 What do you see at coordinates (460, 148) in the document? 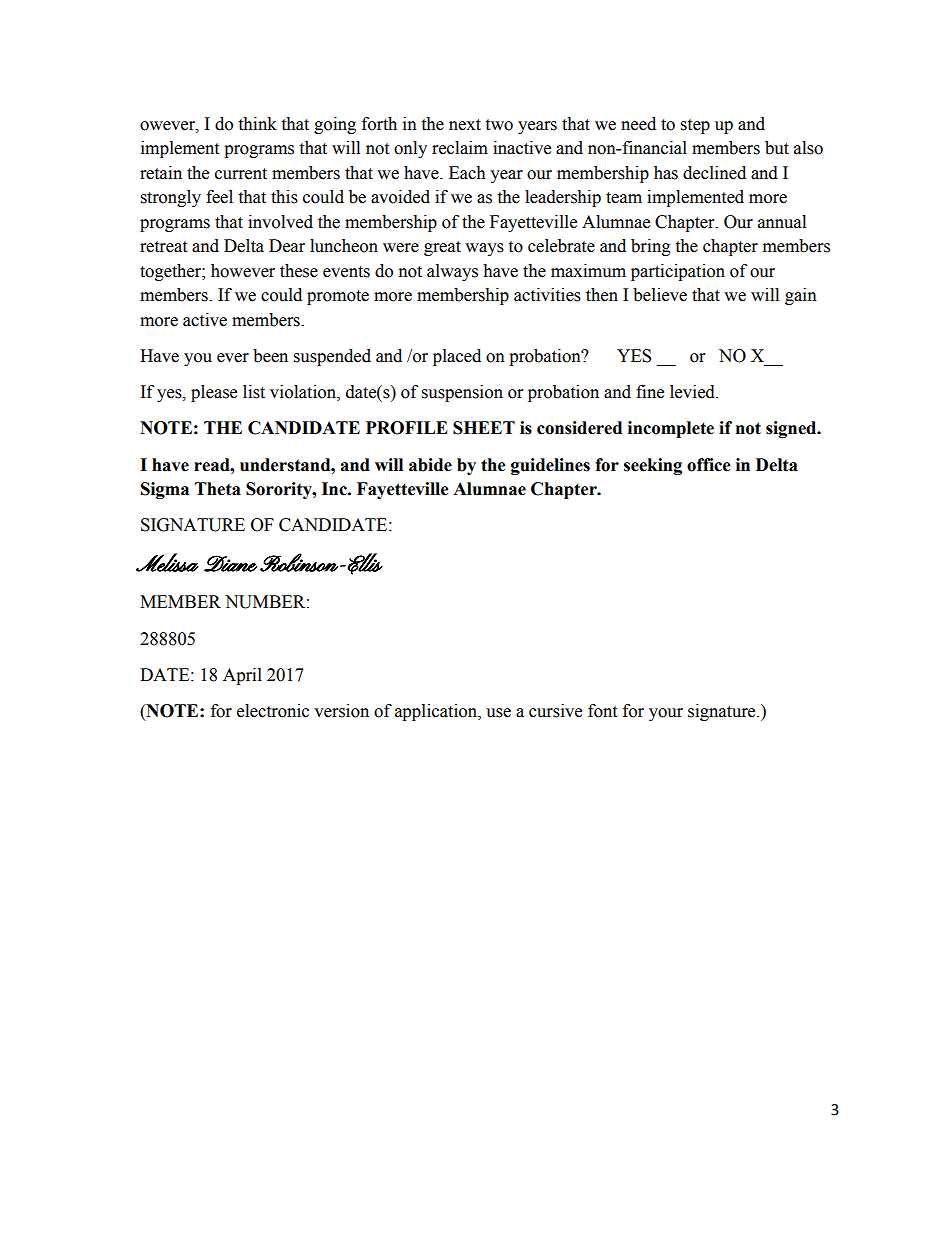
I see `reclaim` at bounding box center [460, 148].
